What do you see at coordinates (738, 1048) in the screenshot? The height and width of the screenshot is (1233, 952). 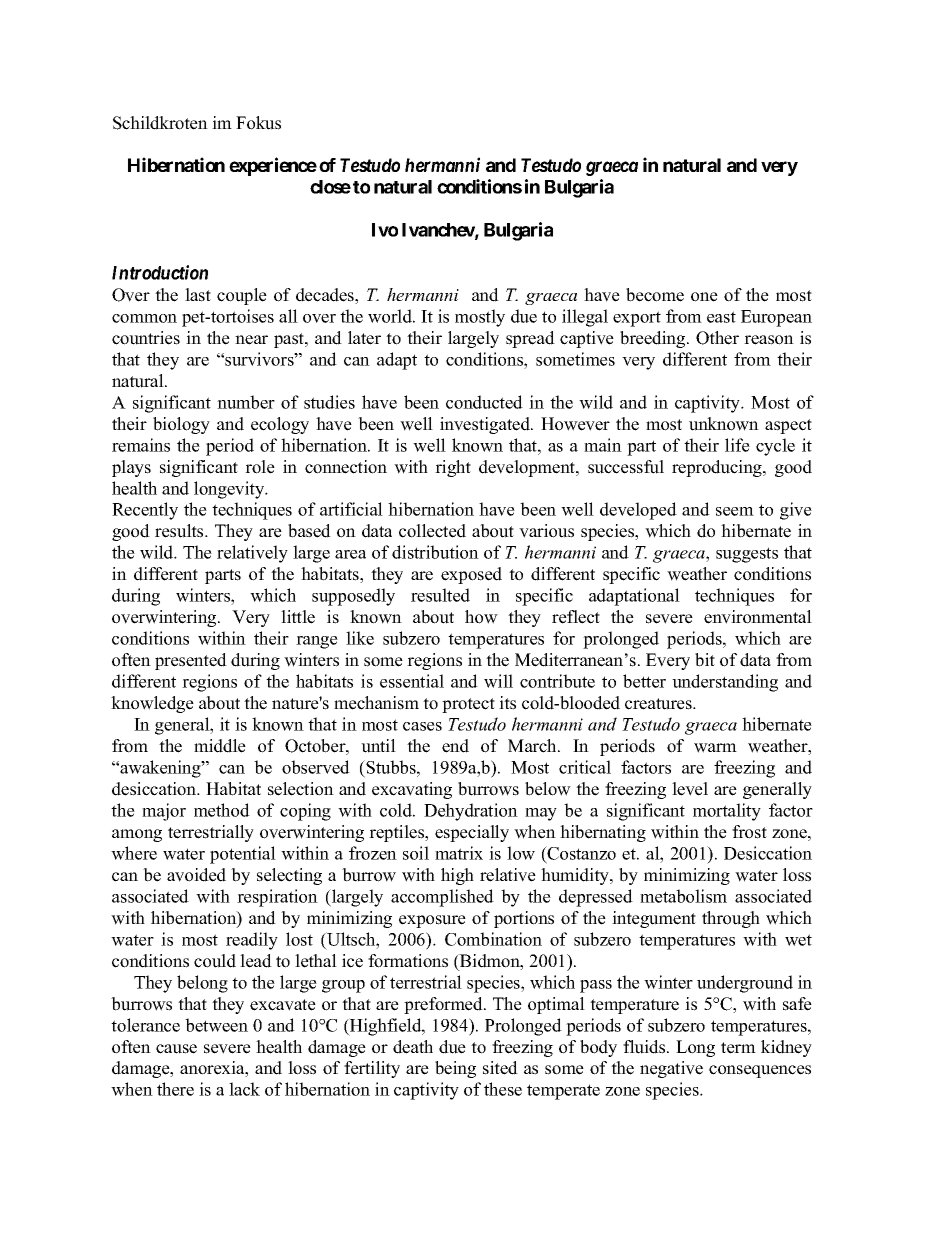 I see `term` at bounding box center [738, 1048].
